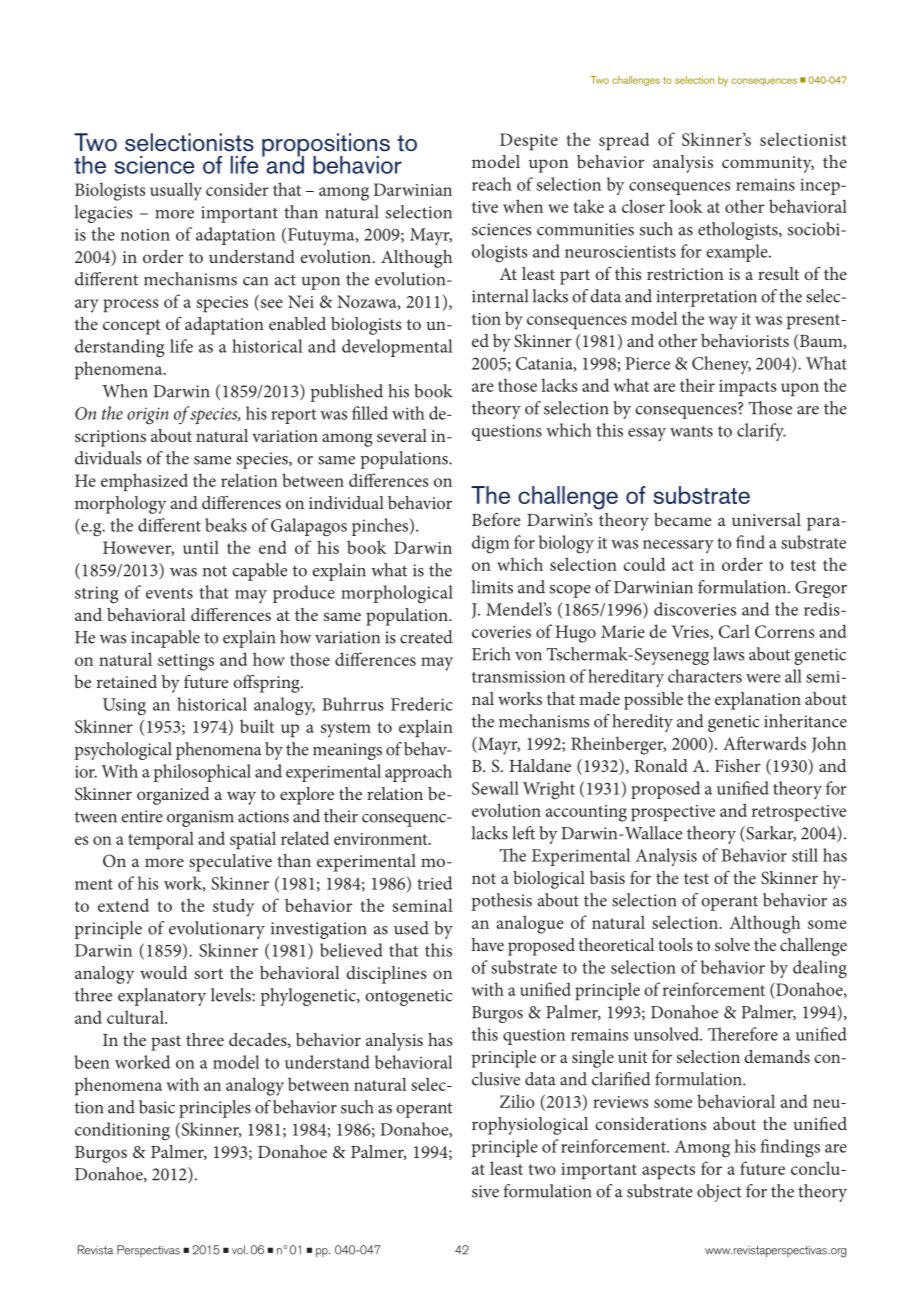 The image size is (924, 1308). I want to click on universal, so click(766, 519).
